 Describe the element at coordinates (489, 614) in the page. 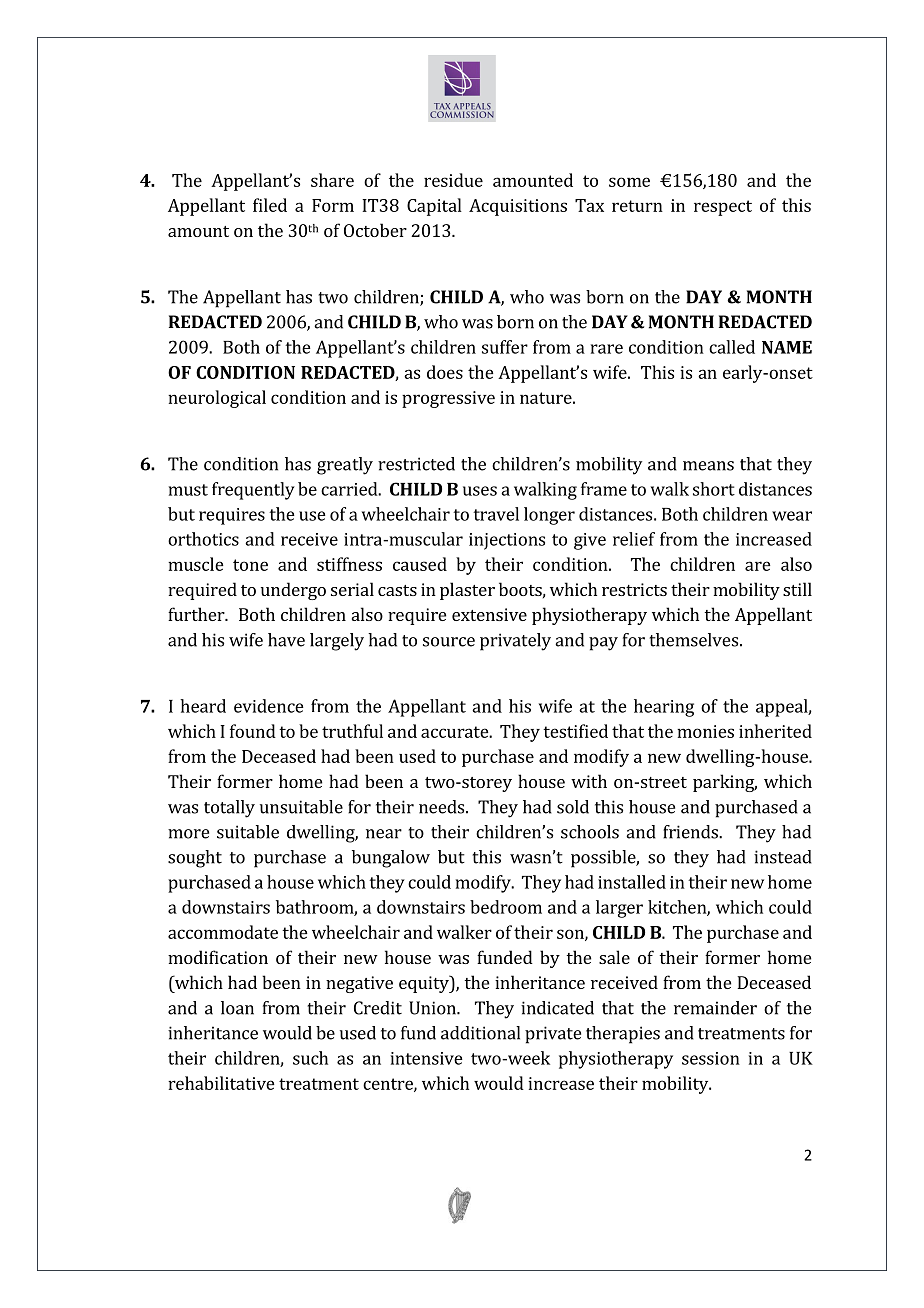

I see `extensive` at that location.
